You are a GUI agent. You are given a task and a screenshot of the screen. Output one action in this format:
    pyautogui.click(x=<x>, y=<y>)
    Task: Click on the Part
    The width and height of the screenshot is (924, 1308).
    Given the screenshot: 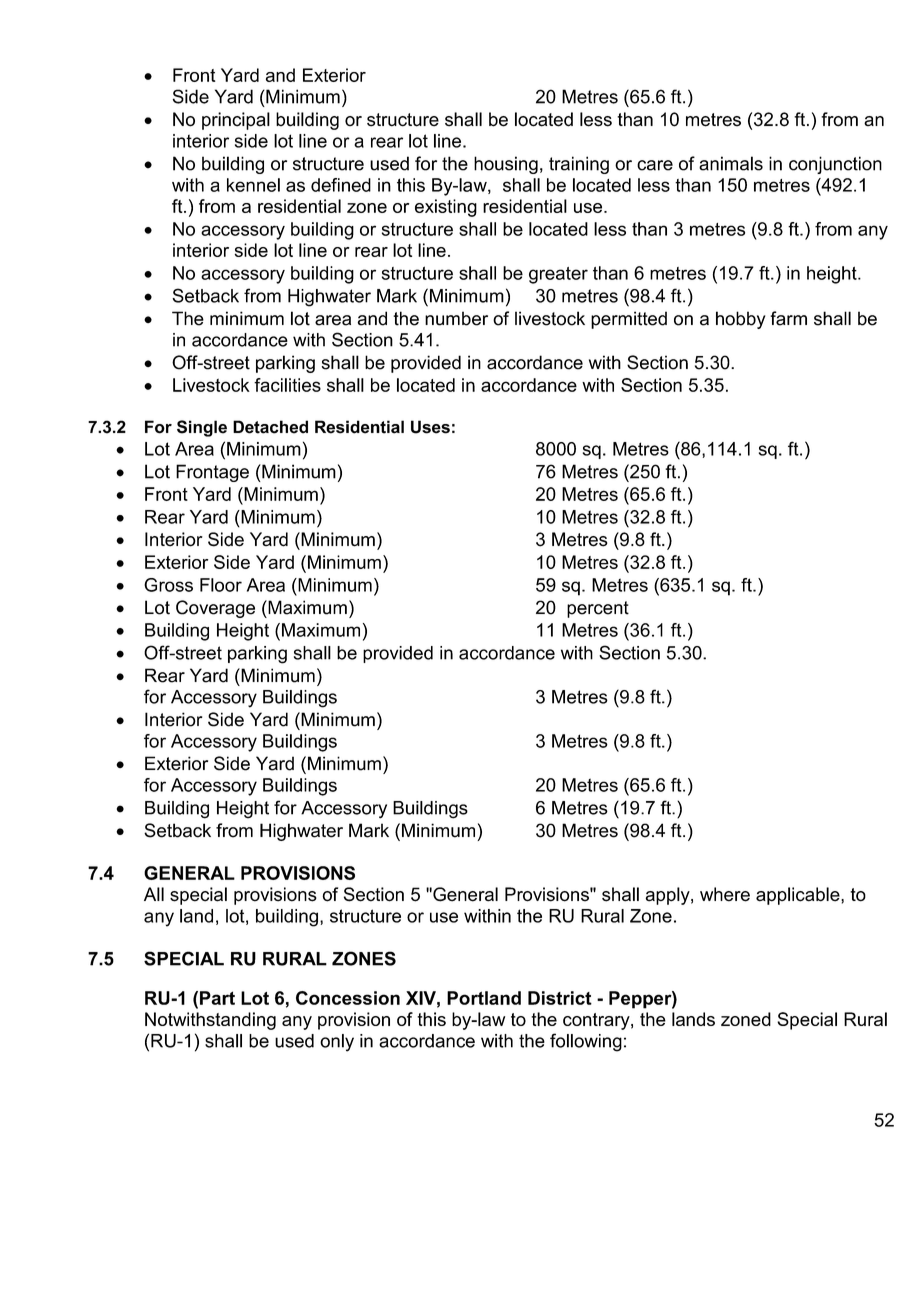 What is the action you would take?
    pyautogui.click(x=217, y=998)
